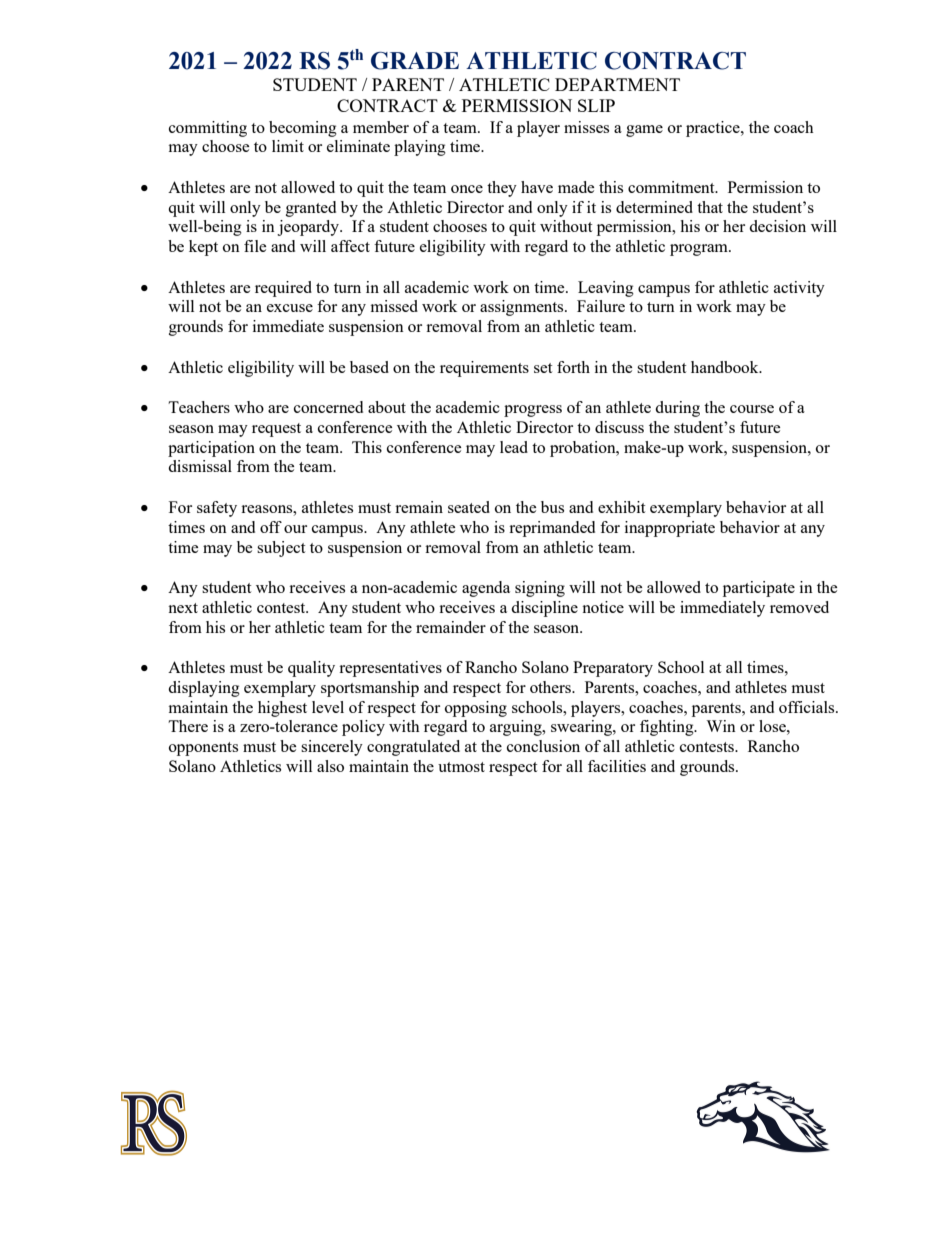  I want to click on program, so click(700, 250).
